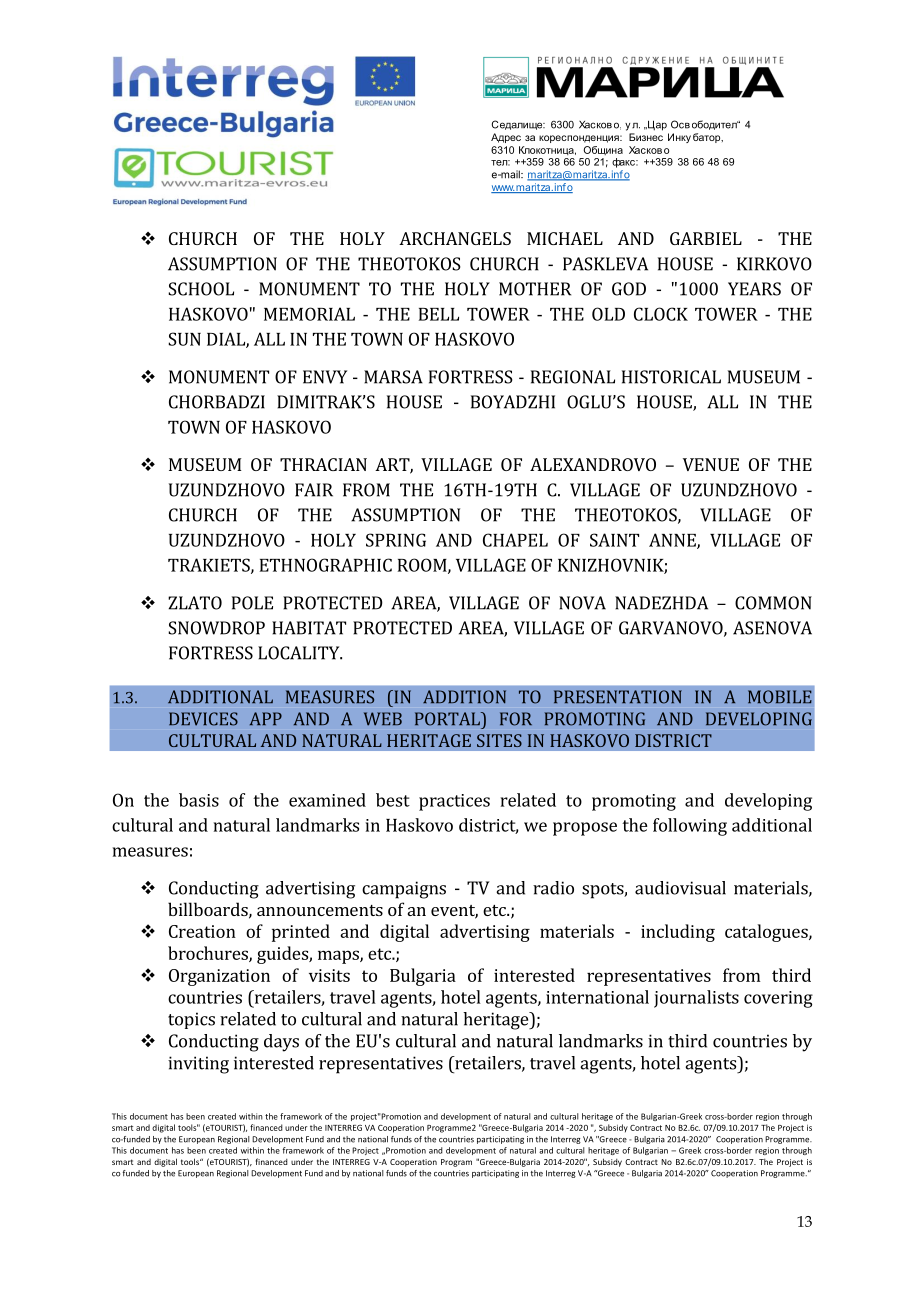 This screenshot has height=1308, width=924. What do you see at coordinates (281, 1043) in the screenshot?
I see `days` at bounding box center [281, 1043].
